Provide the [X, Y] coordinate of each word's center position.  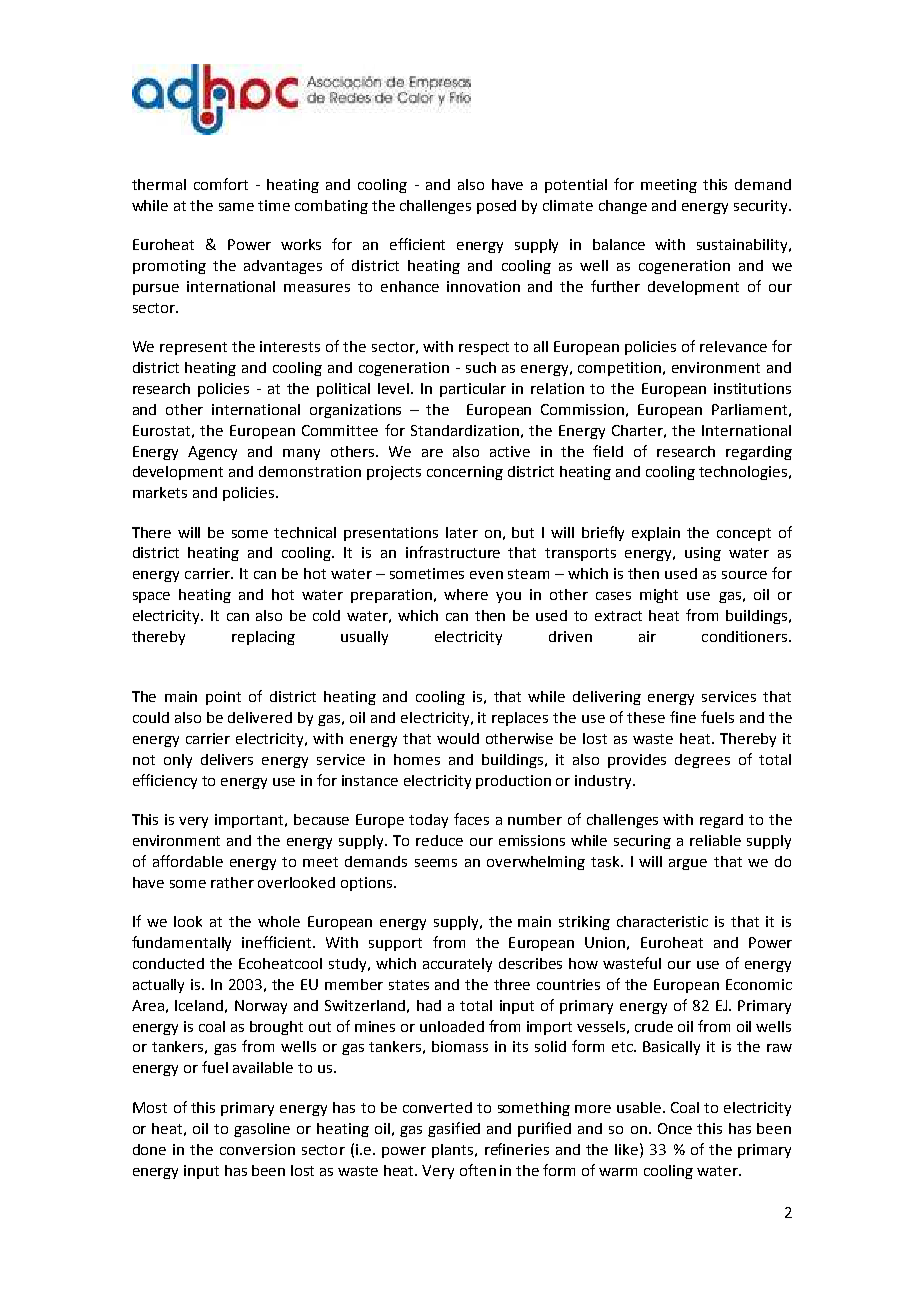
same [236, 207]
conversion [257, 1149]
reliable [715, 840]
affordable [188, 861]
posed [496, 207]
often [478, 1170]
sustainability [743, 246]
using [703, 554]
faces [471, 819]
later [462, 532]
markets [160, 492]
